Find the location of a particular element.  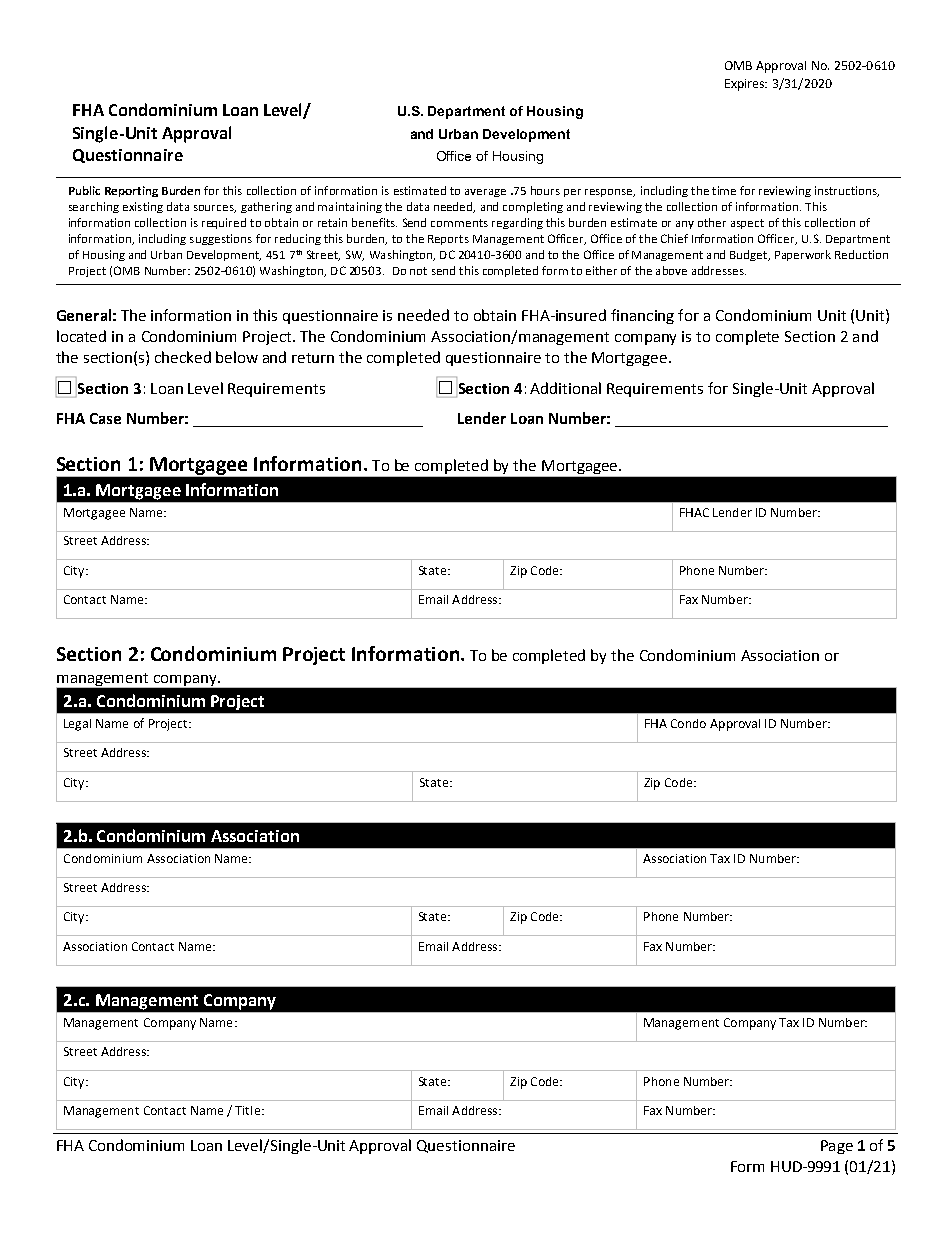

checked is located at coordinates (183, 357).
